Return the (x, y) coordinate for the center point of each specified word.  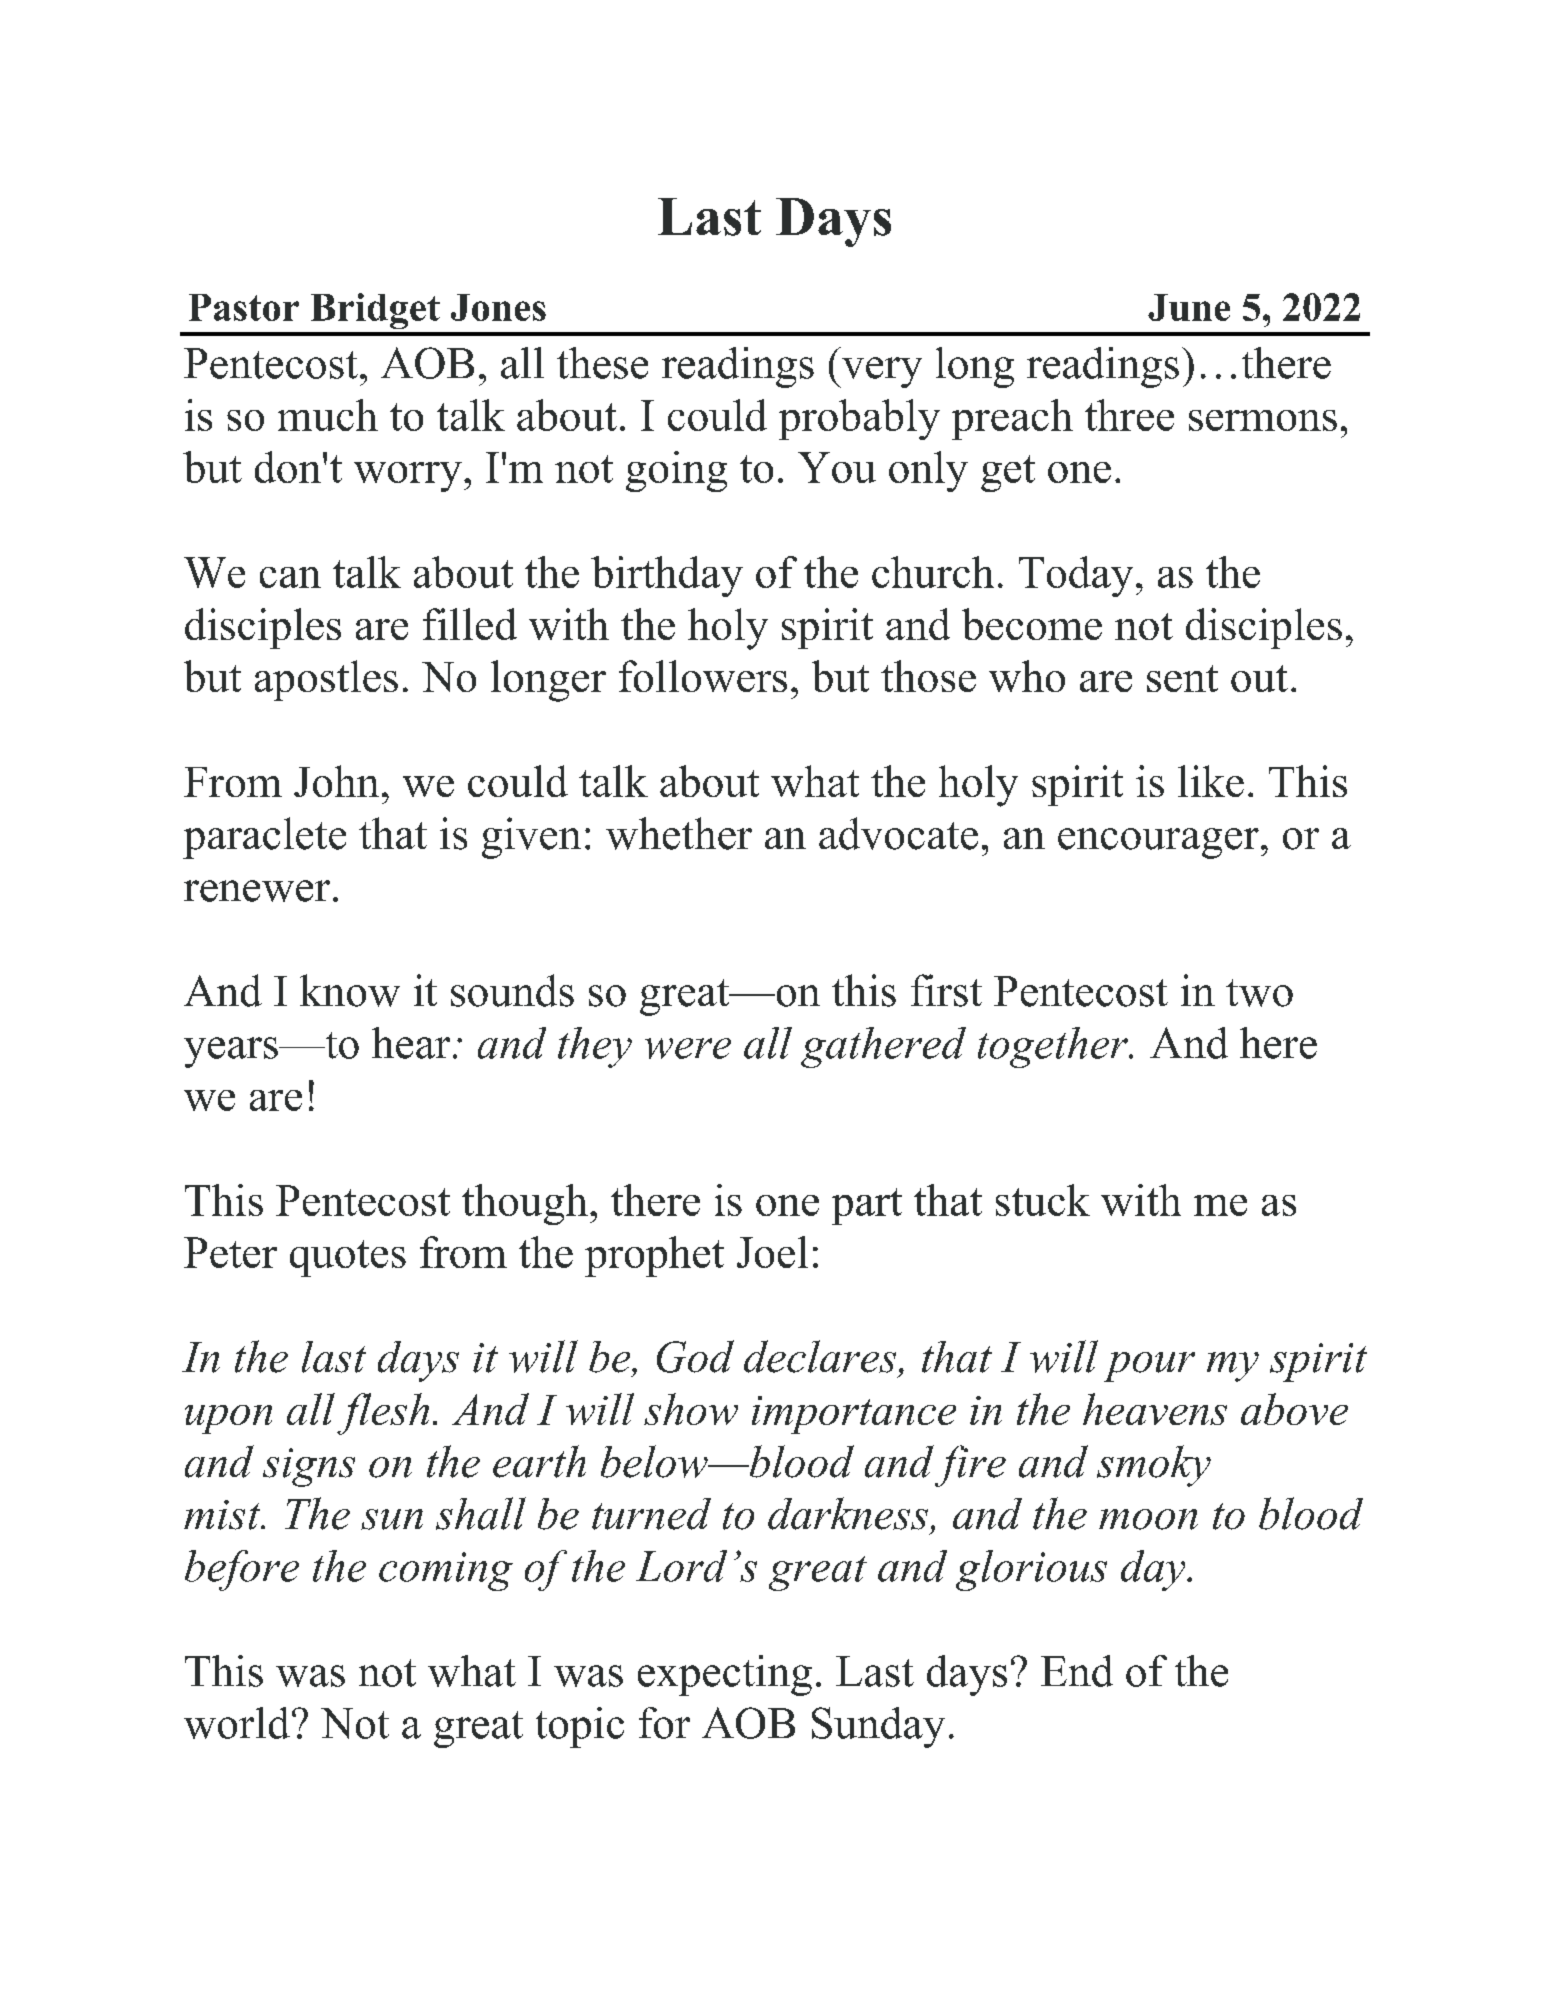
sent (1182, 678)
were (688, 1048)
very (881, 372)
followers (703, 676)
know (350, 990)
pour (1149, 1367)
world (237, 1723)
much (328, 415)
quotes (348, 1258)
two (1259, 993)
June (1189, 307)
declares (820, 1356)
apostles (326, 680)
